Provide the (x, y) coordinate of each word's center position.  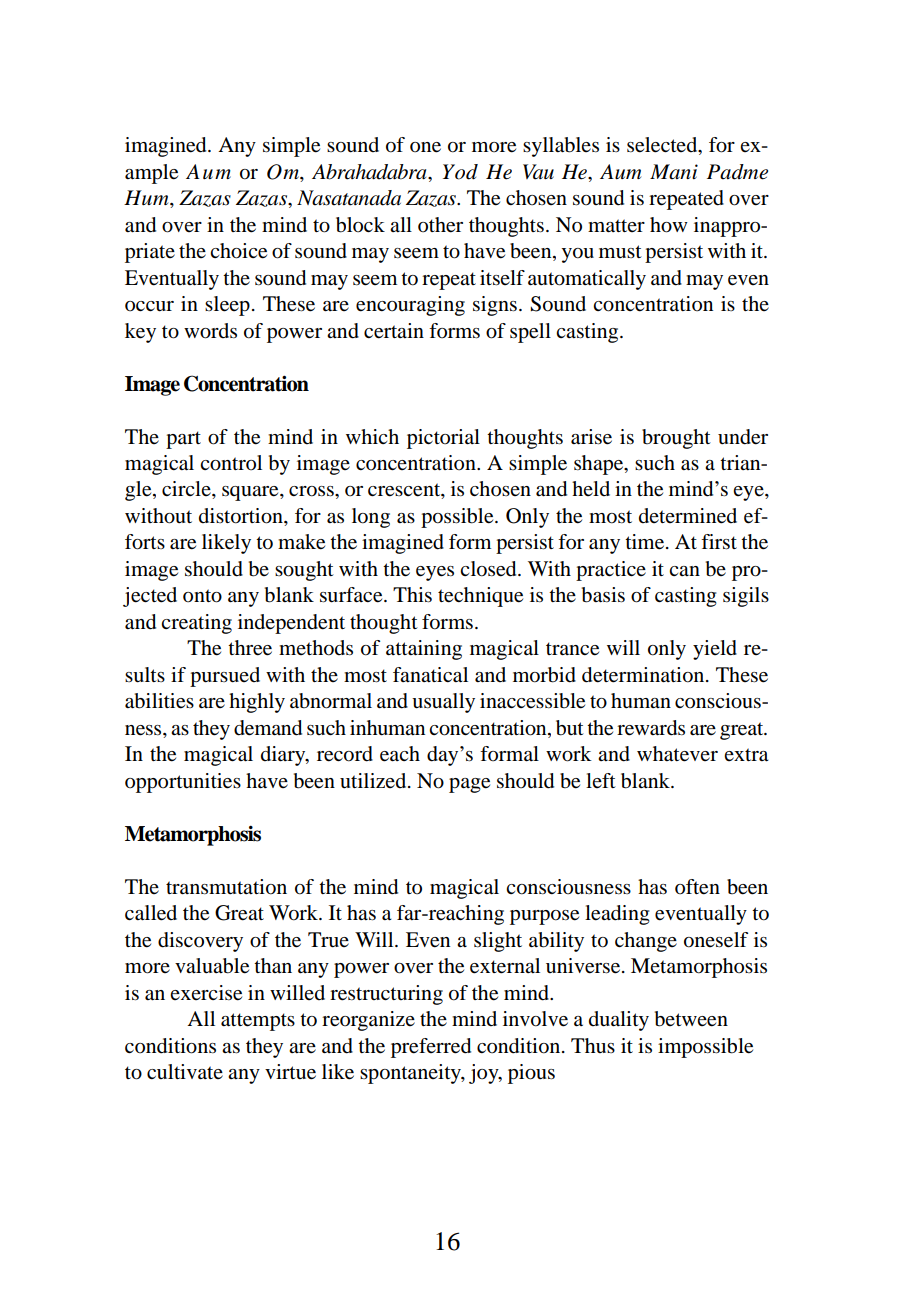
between (691, 1019)
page (469, 785)
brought (676, 439)
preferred (431, 1048)
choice (238, 251)
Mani (674, 172)
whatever (677, 754)
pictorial (443, 439)
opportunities (183, 783)
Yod (460, 172)
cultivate (185, 1071)
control (231, 463)
